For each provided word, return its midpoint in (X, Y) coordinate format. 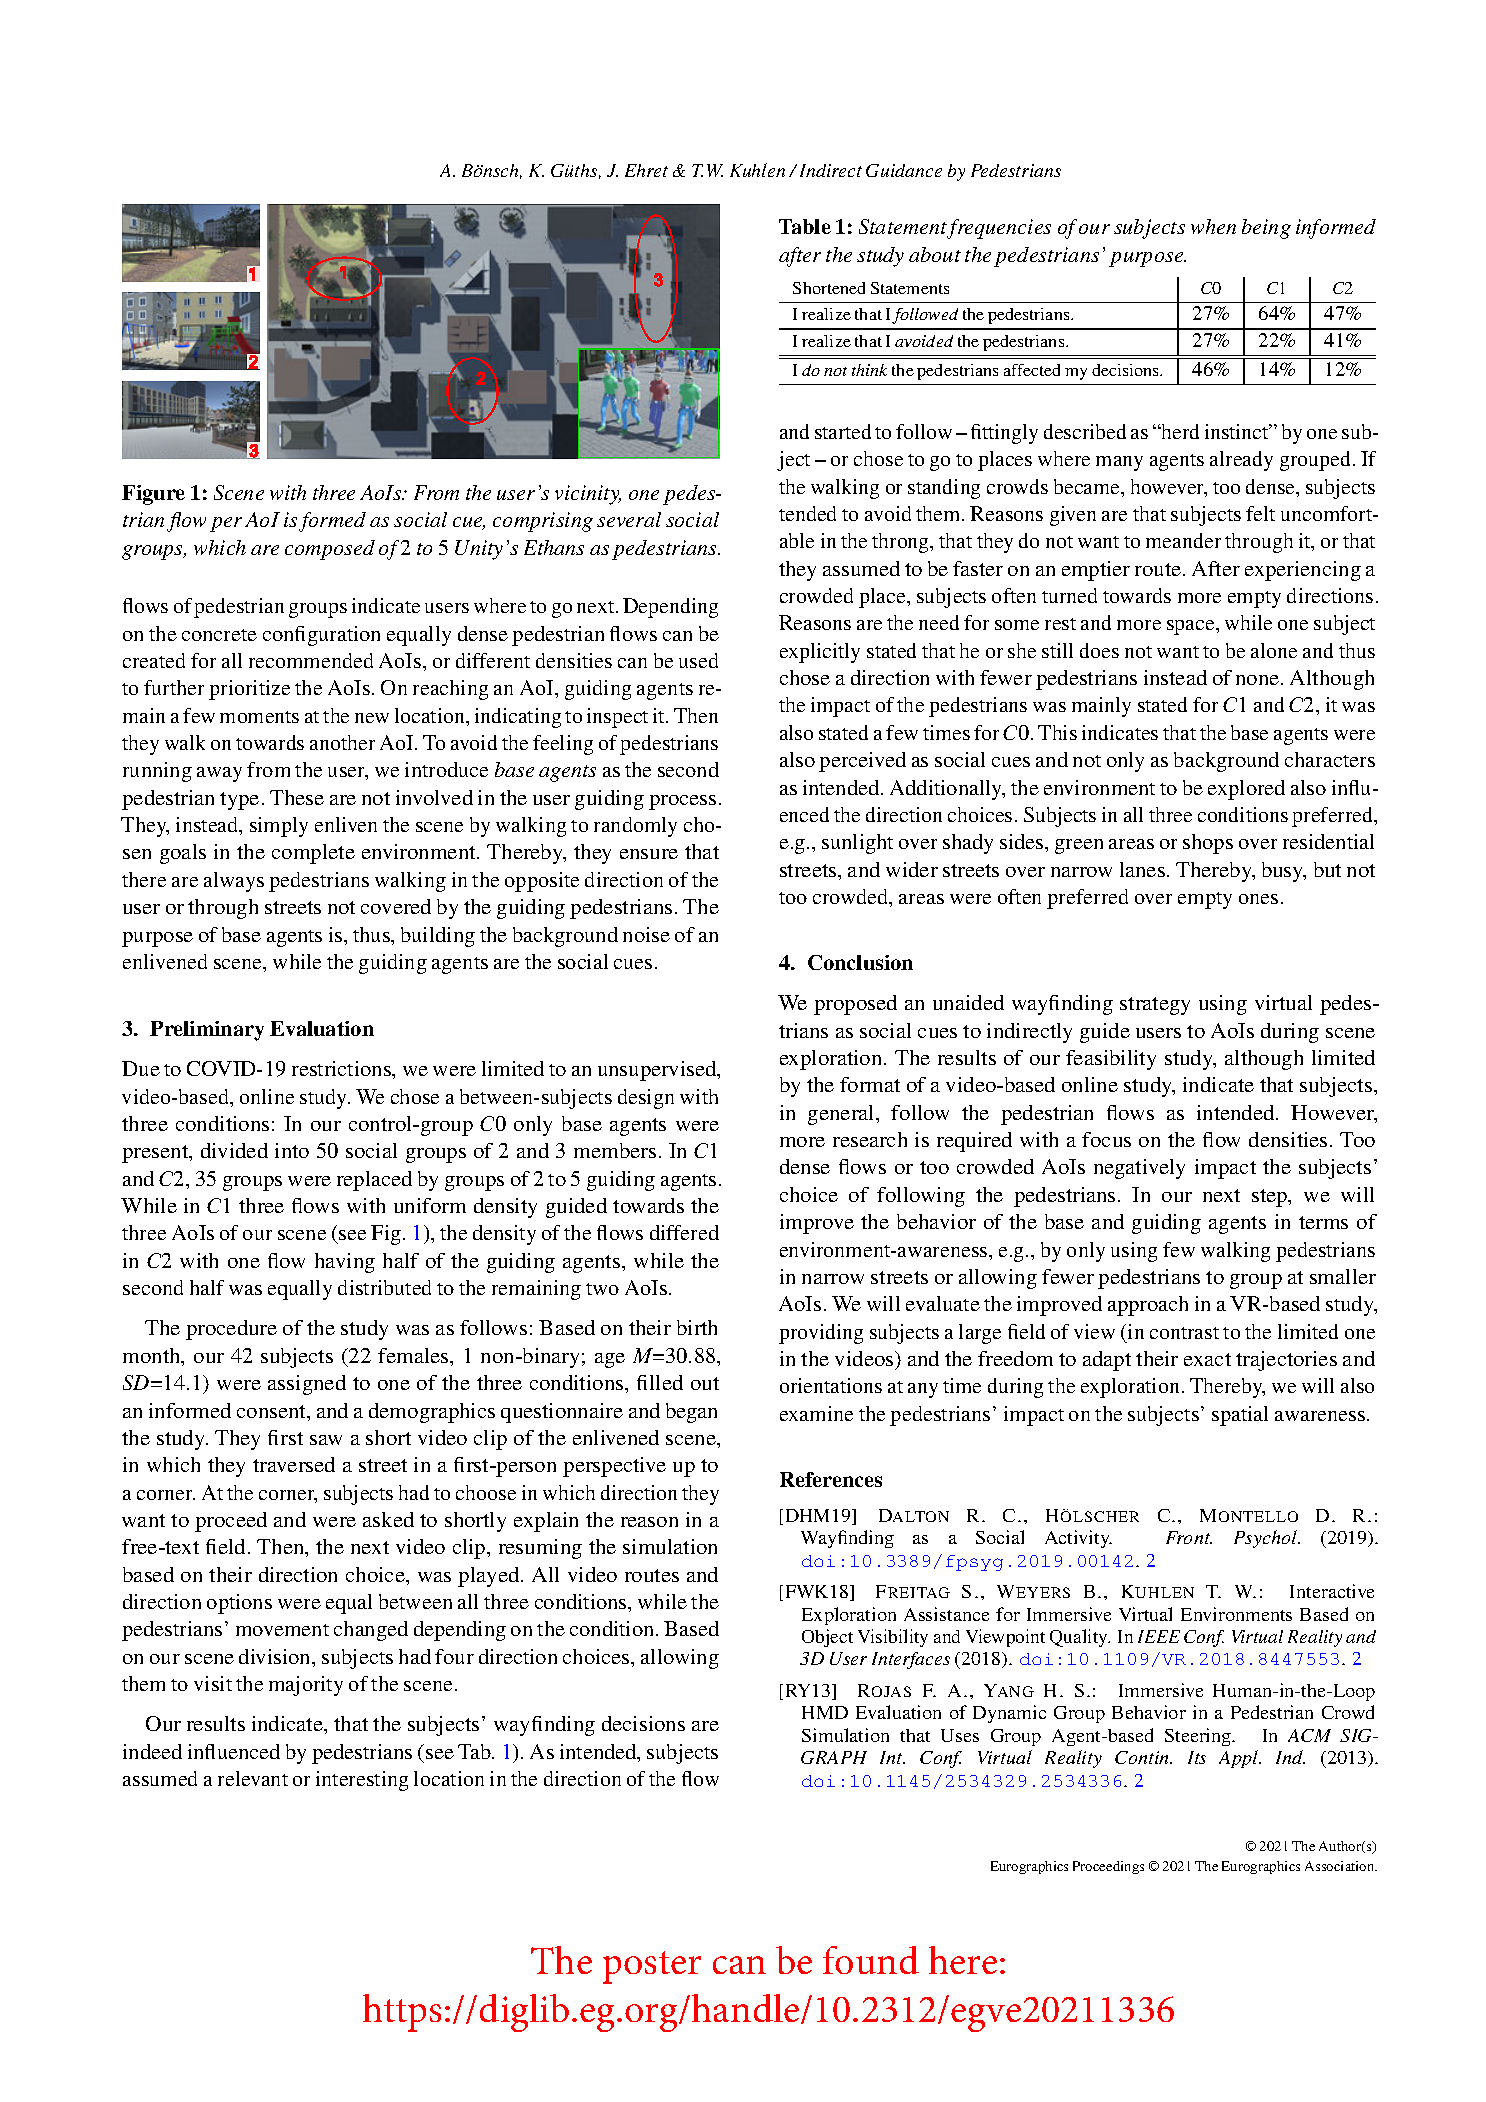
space (1192, 627)
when (1213, 226)
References (831, 1479)
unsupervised (658, 1071)
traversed (294, 1464)
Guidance (904, 170)
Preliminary (207, 1031)
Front (1189, 1537)
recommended (311, 660)
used (698, 660)
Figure (153, 495)
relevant (253, 1778)
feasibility (1111, 1060)
